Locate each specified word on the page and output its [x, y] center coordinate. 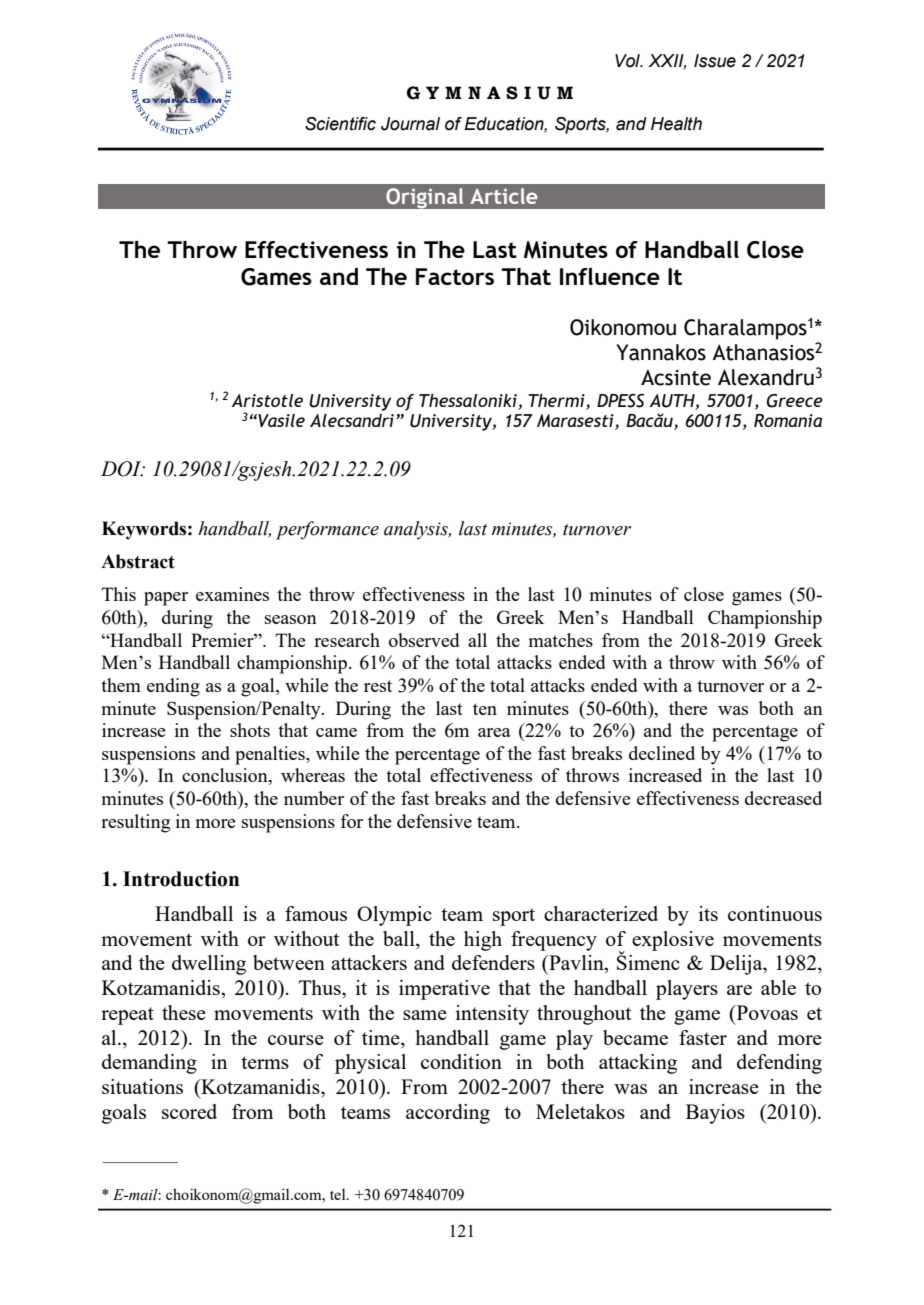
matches [561, 640]
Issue [715, 61]
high [483, 941]
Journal [410, 124]
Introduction [181, 879]
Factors [455, 276]
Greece [795, 401]
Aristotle [267, 400]
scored [189, 1111]
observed [424, 640]
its [708, 913]
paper [166, 599]
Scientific [340, 124]
